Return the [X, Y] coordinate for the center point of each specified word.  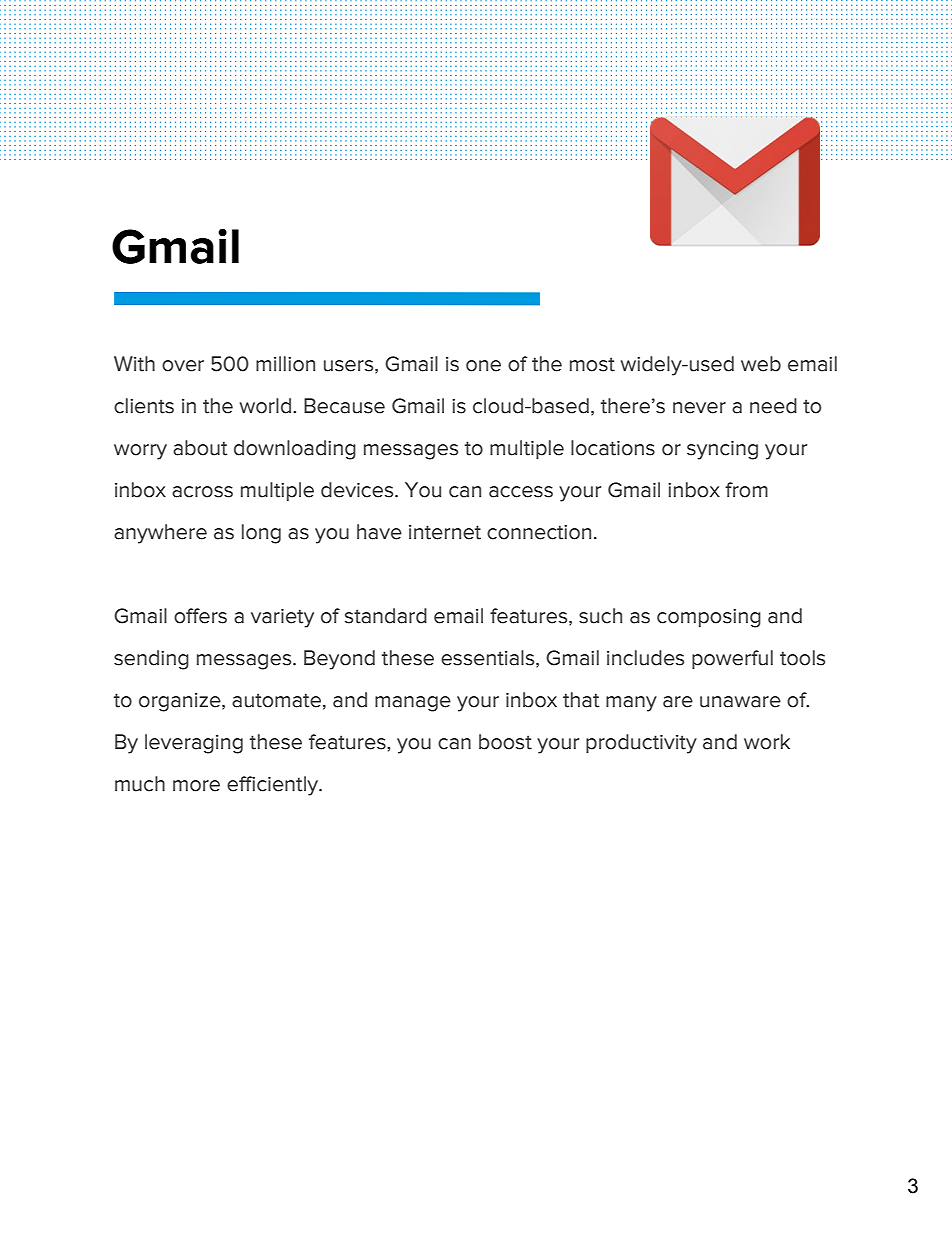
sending [151, 660]
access [521, 492]
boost [505, 742]
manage [413, 704]
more [196, 786]
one [483, 366]
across [202, 492]
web [761, 364]
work [767, 742]
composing [709, 618]
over [183, 366]
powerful [732, 659]
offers [200, 616]
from [746, 490]
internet [445, 532]
